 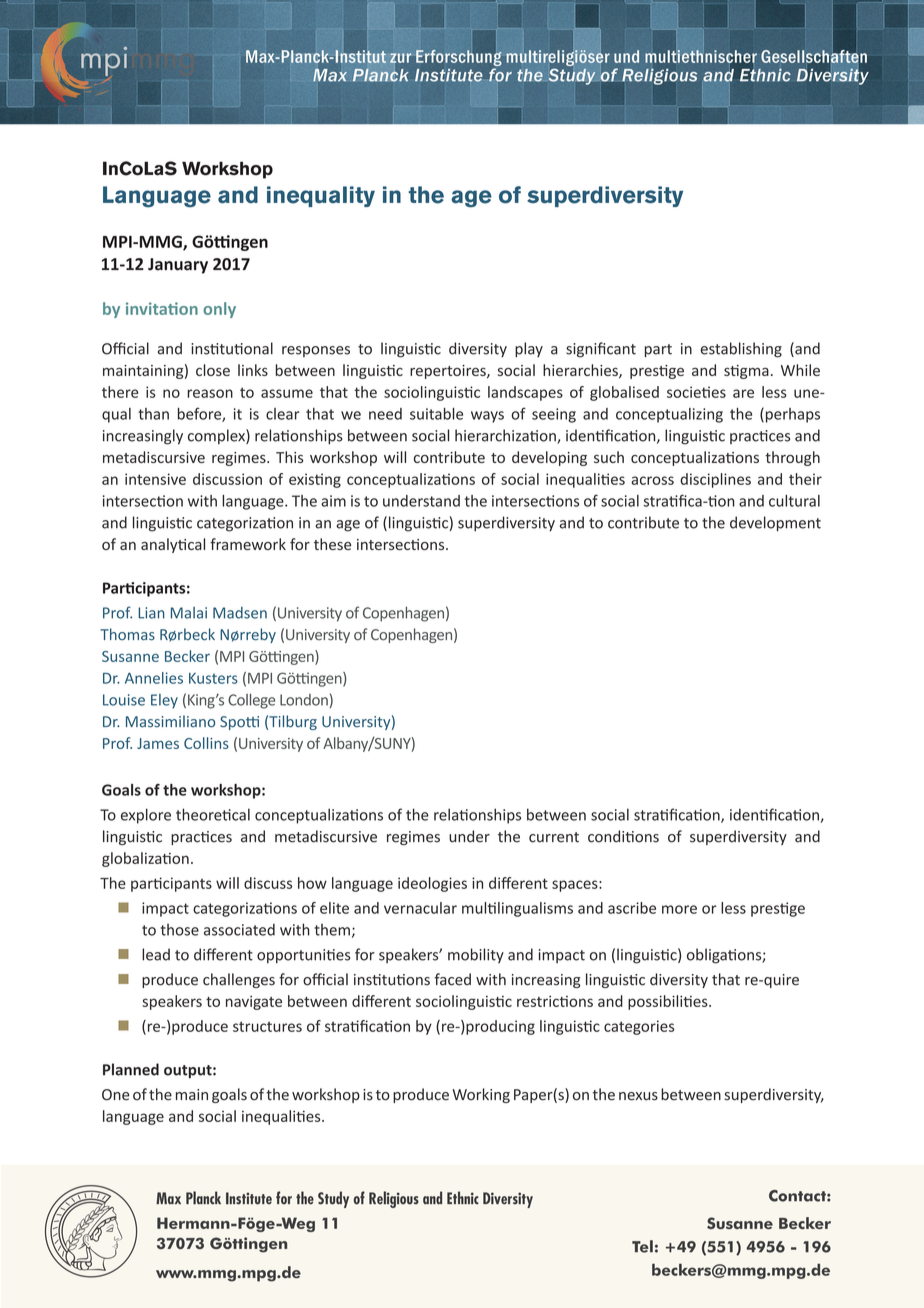 What do you see at coordinates (400, 58) in the screenshot?
I see `zur` at bounding box center [400, 58].
